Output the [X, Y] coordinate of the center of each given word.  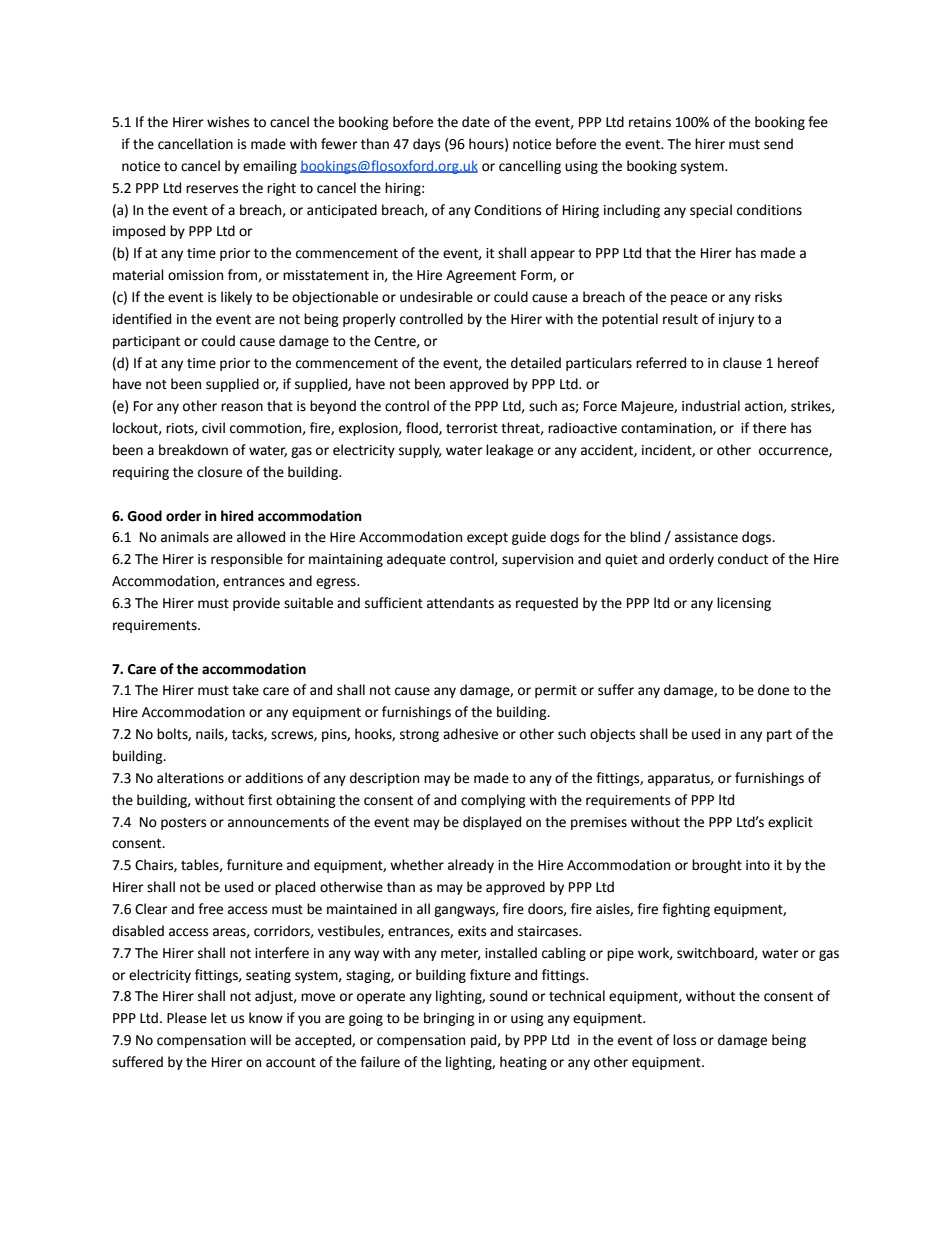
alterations [190, 778]
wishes [228, 122]
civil [213, 428]
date [476, 122]
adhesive [470, 734]
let [219, 1018]
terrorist [472, 428]
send [778, 144]
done [773, 690]
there [769, 428]
